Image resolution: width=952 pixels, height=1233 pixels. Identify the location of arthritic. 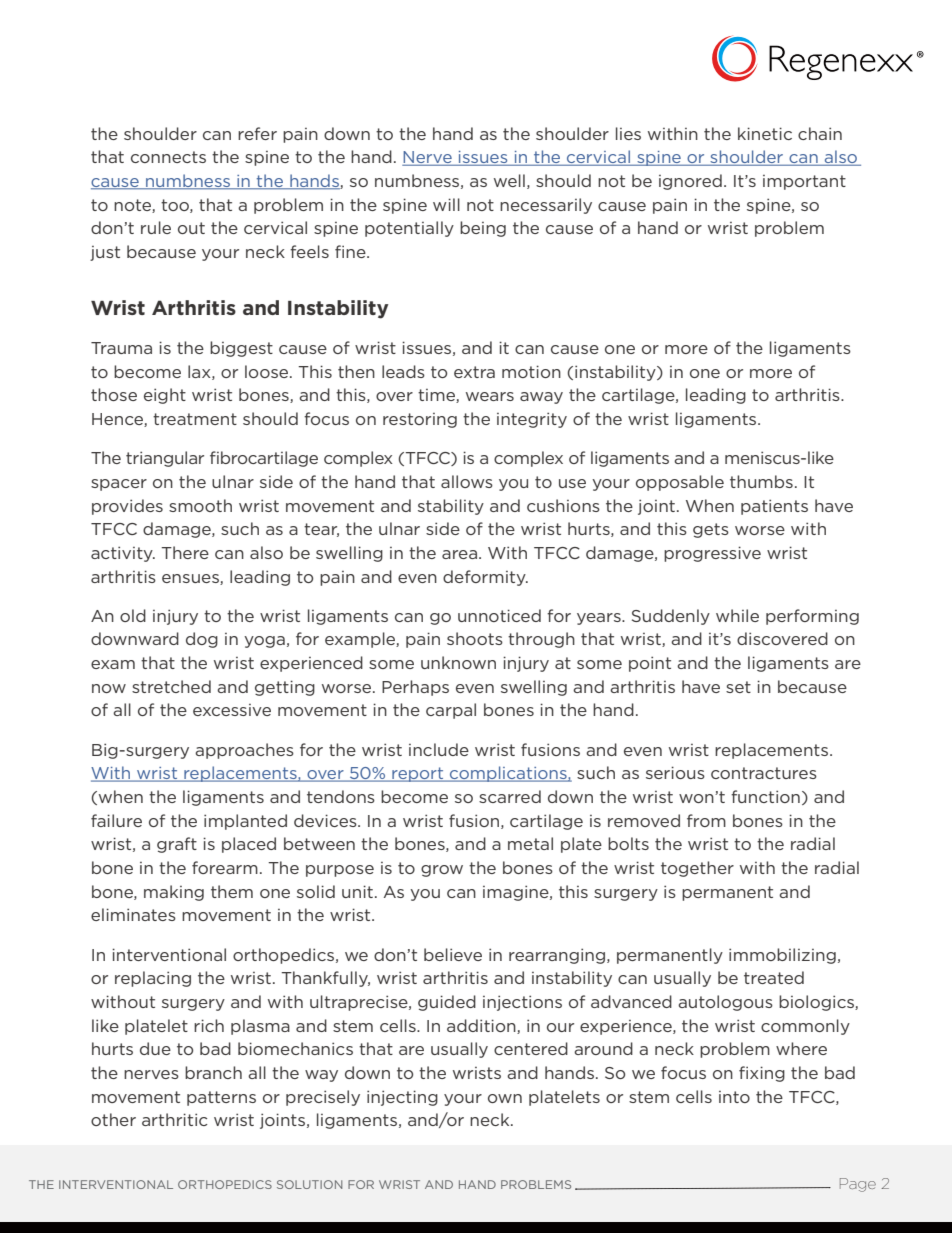
(175, 1119).
